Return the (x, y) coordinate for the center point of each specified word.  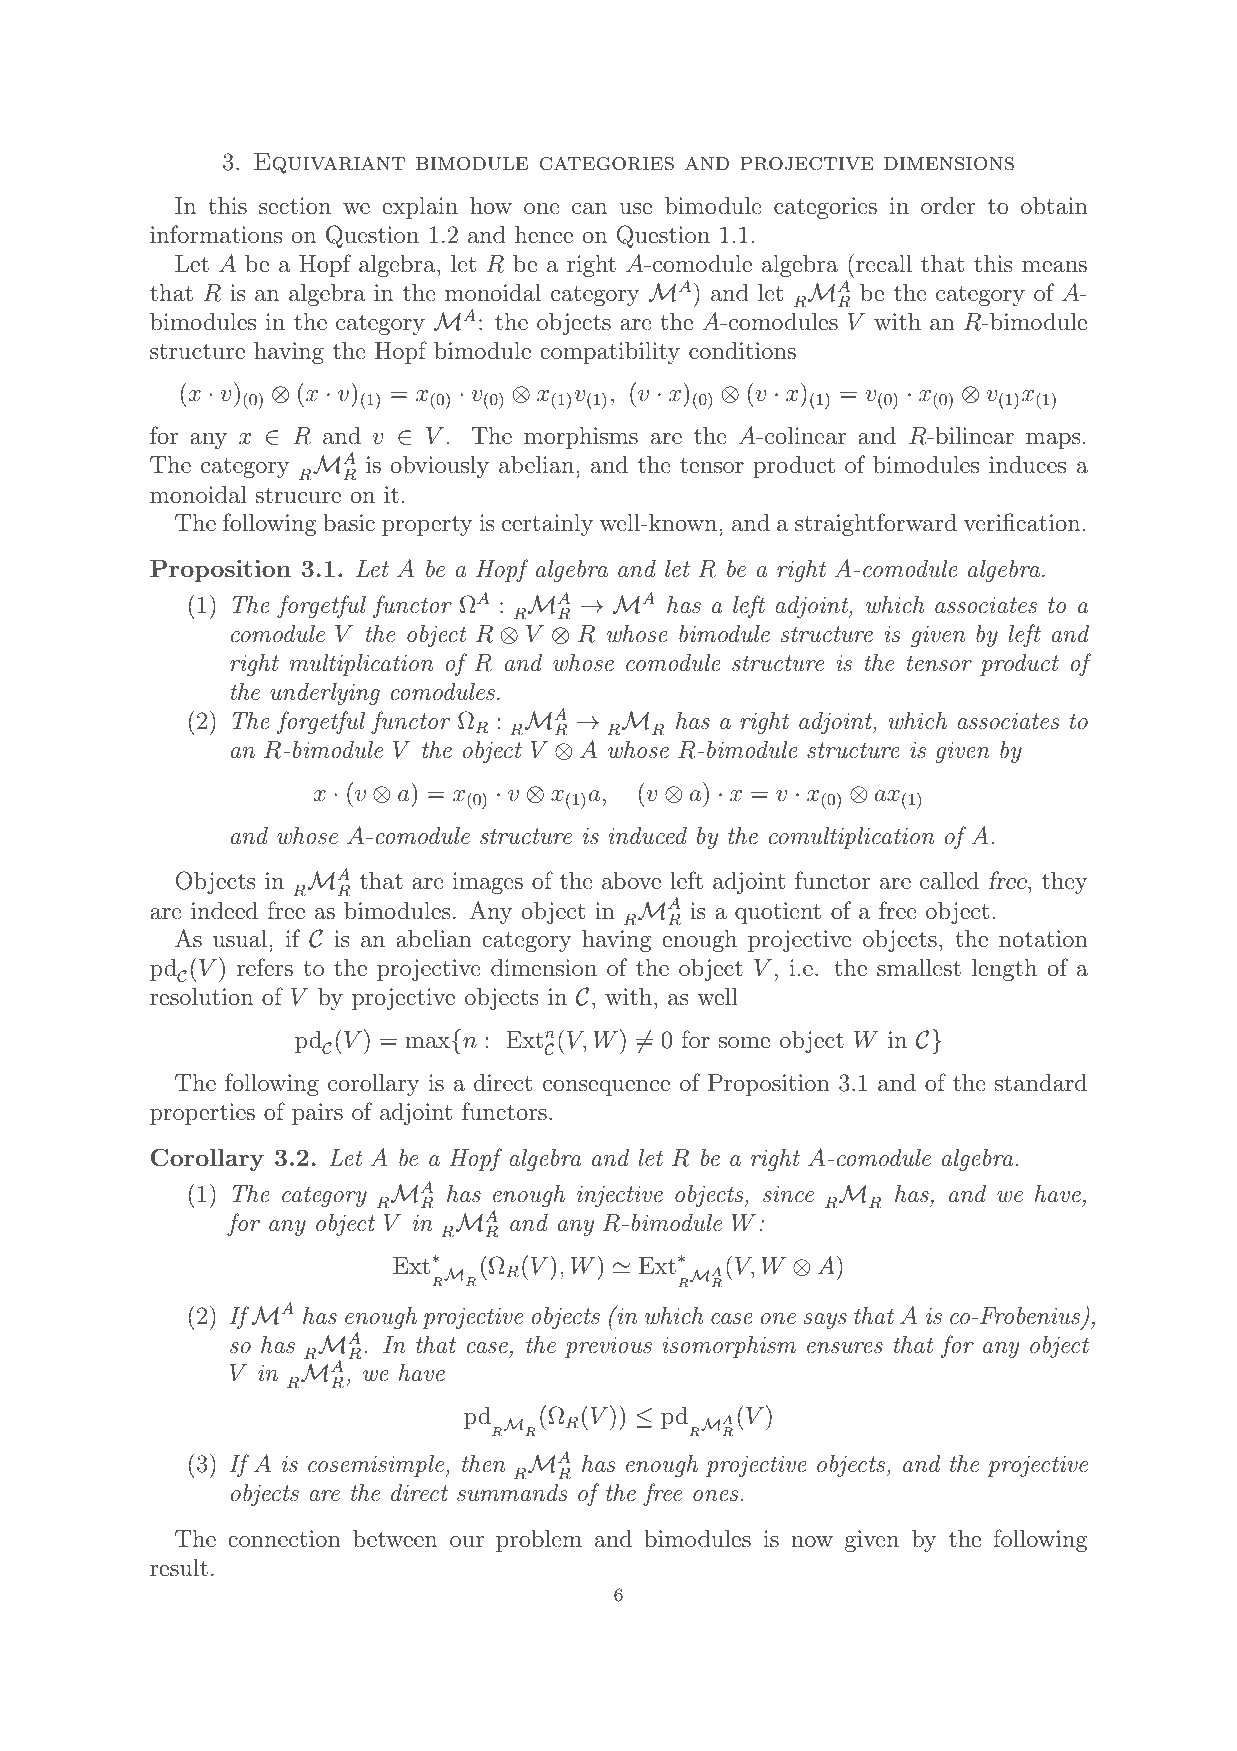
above (631, 880)
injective (620, 1196)
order (948, 205)
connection (284, 1539)
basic (349, 522)
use (636, 209)
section (295, 206)
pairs (317, 1114)
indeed (224, 910)
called (949, 880)
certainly (547, 525)
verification (1023, 522)
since (788, 1194)
